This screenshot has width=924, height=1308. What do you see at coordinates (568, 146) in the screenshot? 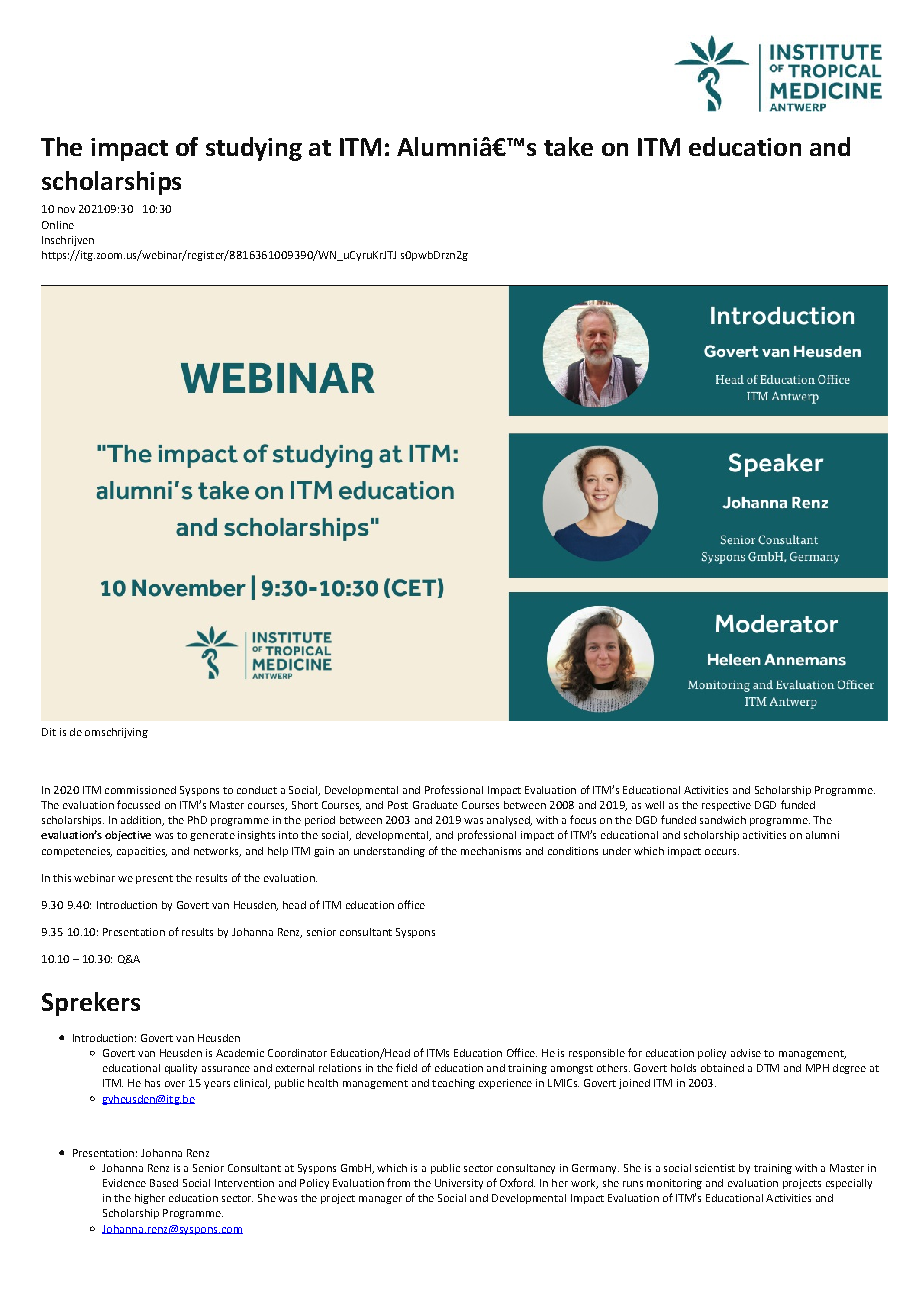
I see `take` at bounding box center [568, 146].
